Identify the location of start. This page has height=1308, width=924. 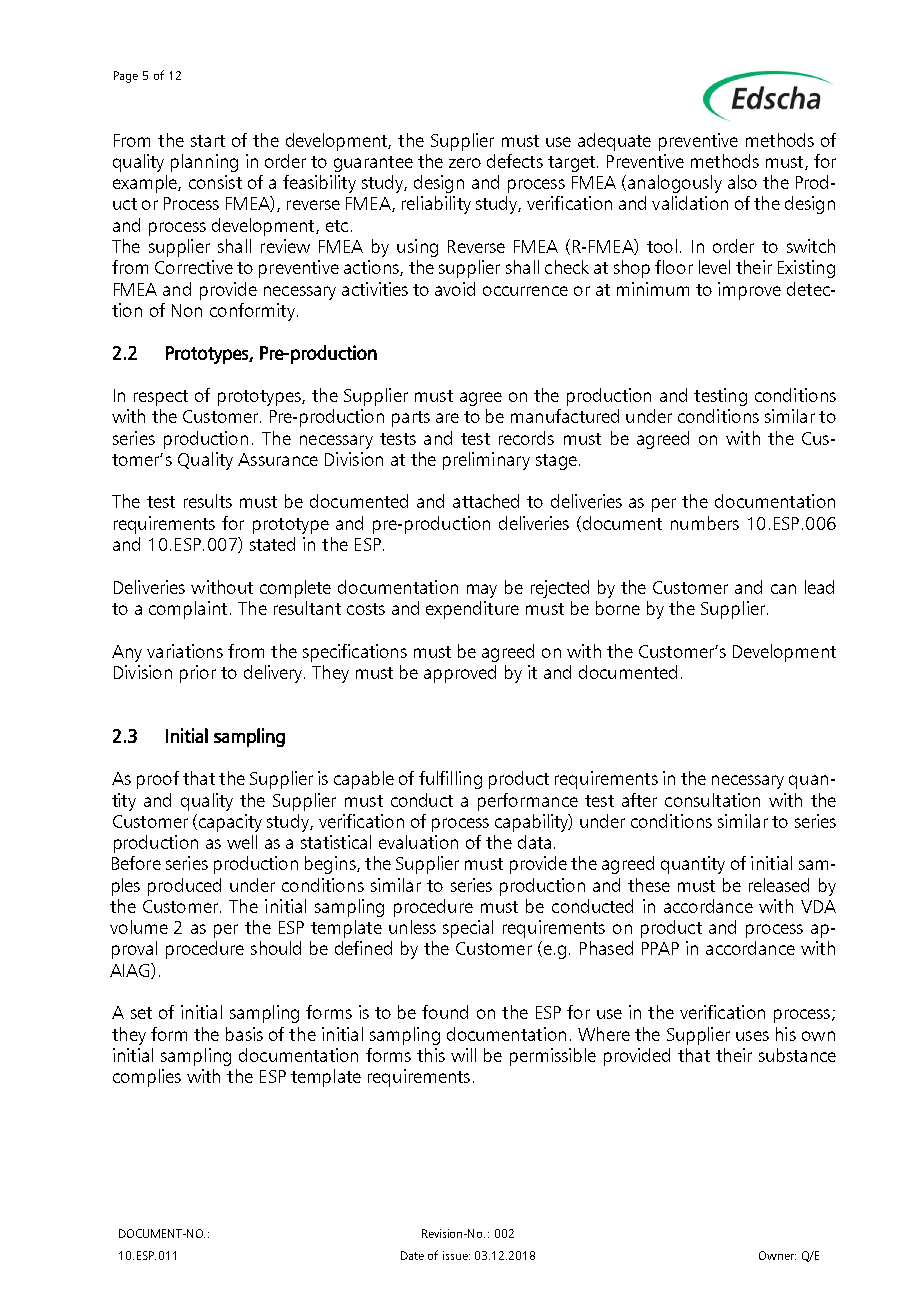
(208, 141).
